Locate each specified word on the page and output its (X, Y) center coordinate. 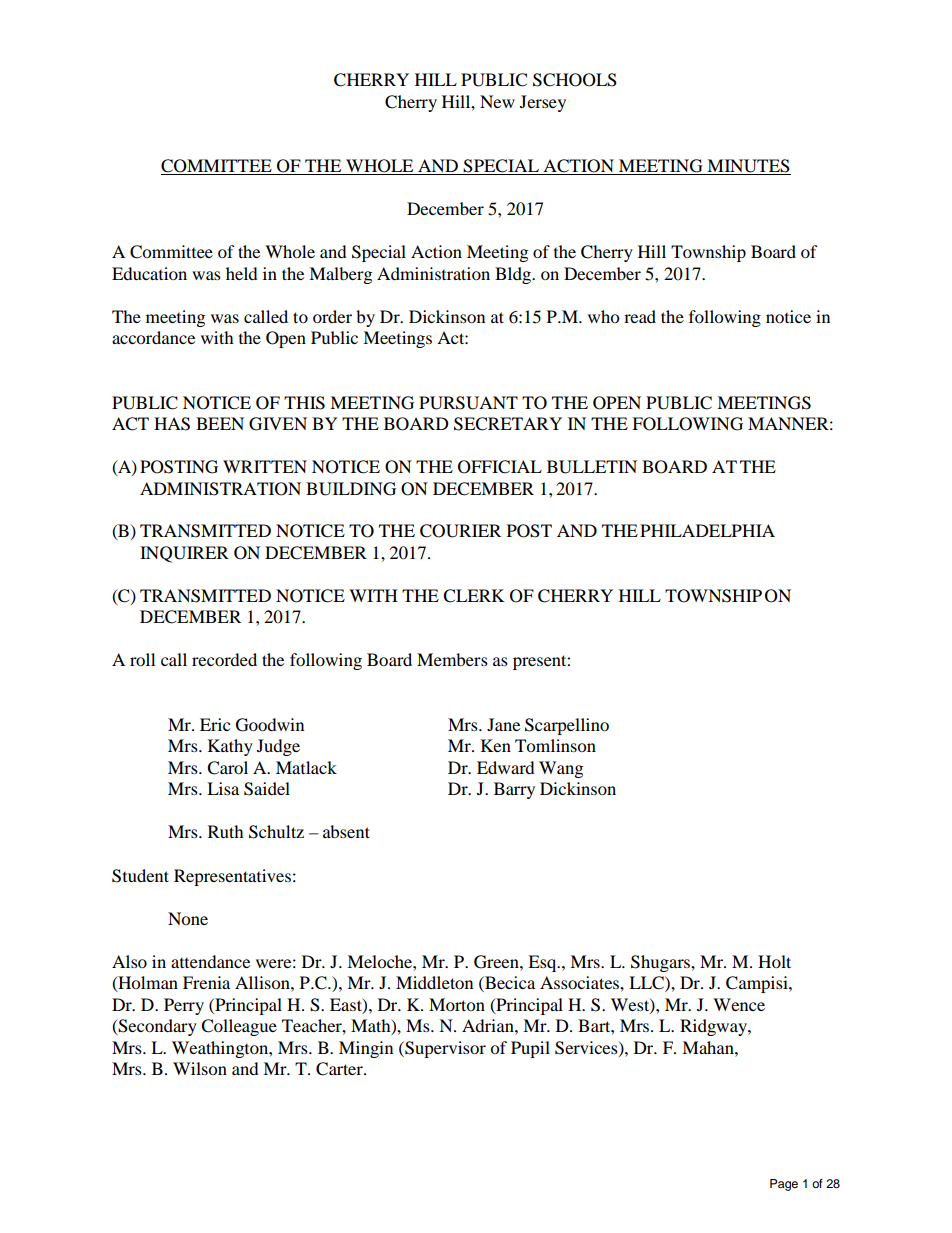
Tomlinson (555, 745)
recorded (224, 659)
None (188, 918)
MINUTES (748, 167)
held (242, 273)
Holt (774, 961)
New (497, 101)
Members (452, 659)
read (640, 316)
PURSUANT (468, 403)
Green (497, 962)
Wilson (200, 1068)
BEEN (220, 423)
